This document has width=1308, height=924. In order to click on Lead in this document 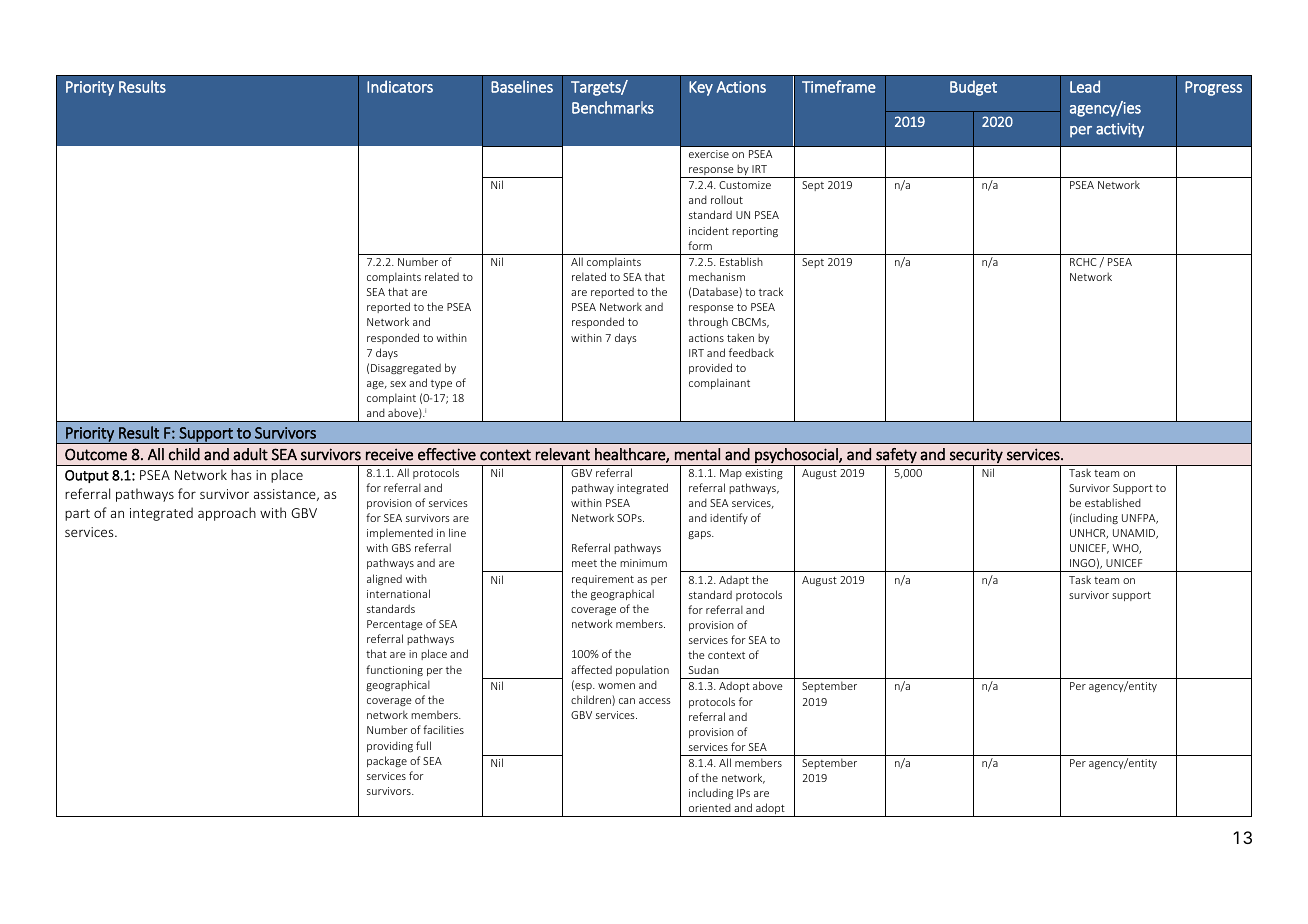, I will do `click(1085, 86)`.
